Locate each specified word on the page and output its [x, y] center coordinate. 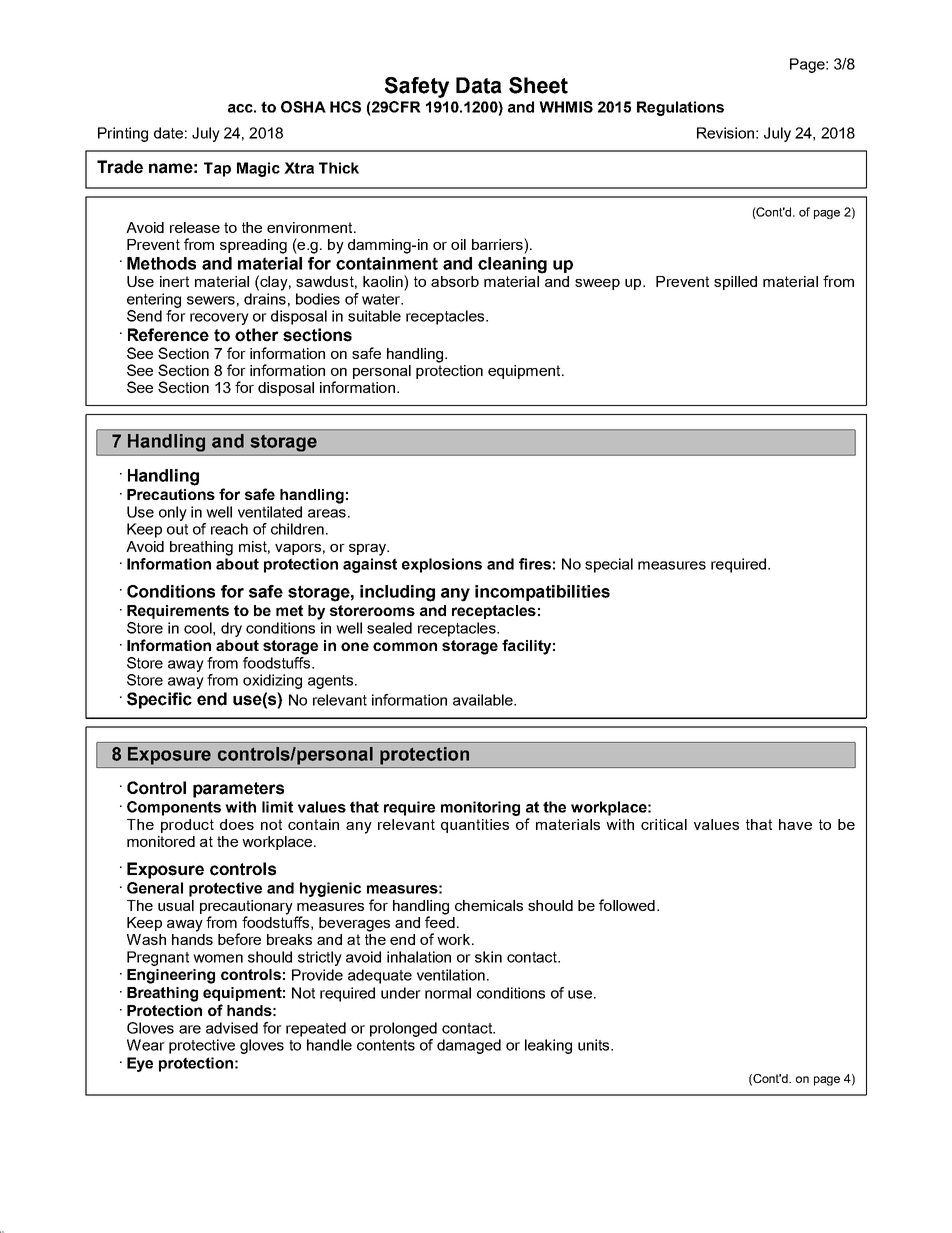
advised [232, 1028]
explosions [442, 565]
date [168, 133]
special [609, 565]
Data [479, 85]
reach [229, 529]
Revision [725, 133]
